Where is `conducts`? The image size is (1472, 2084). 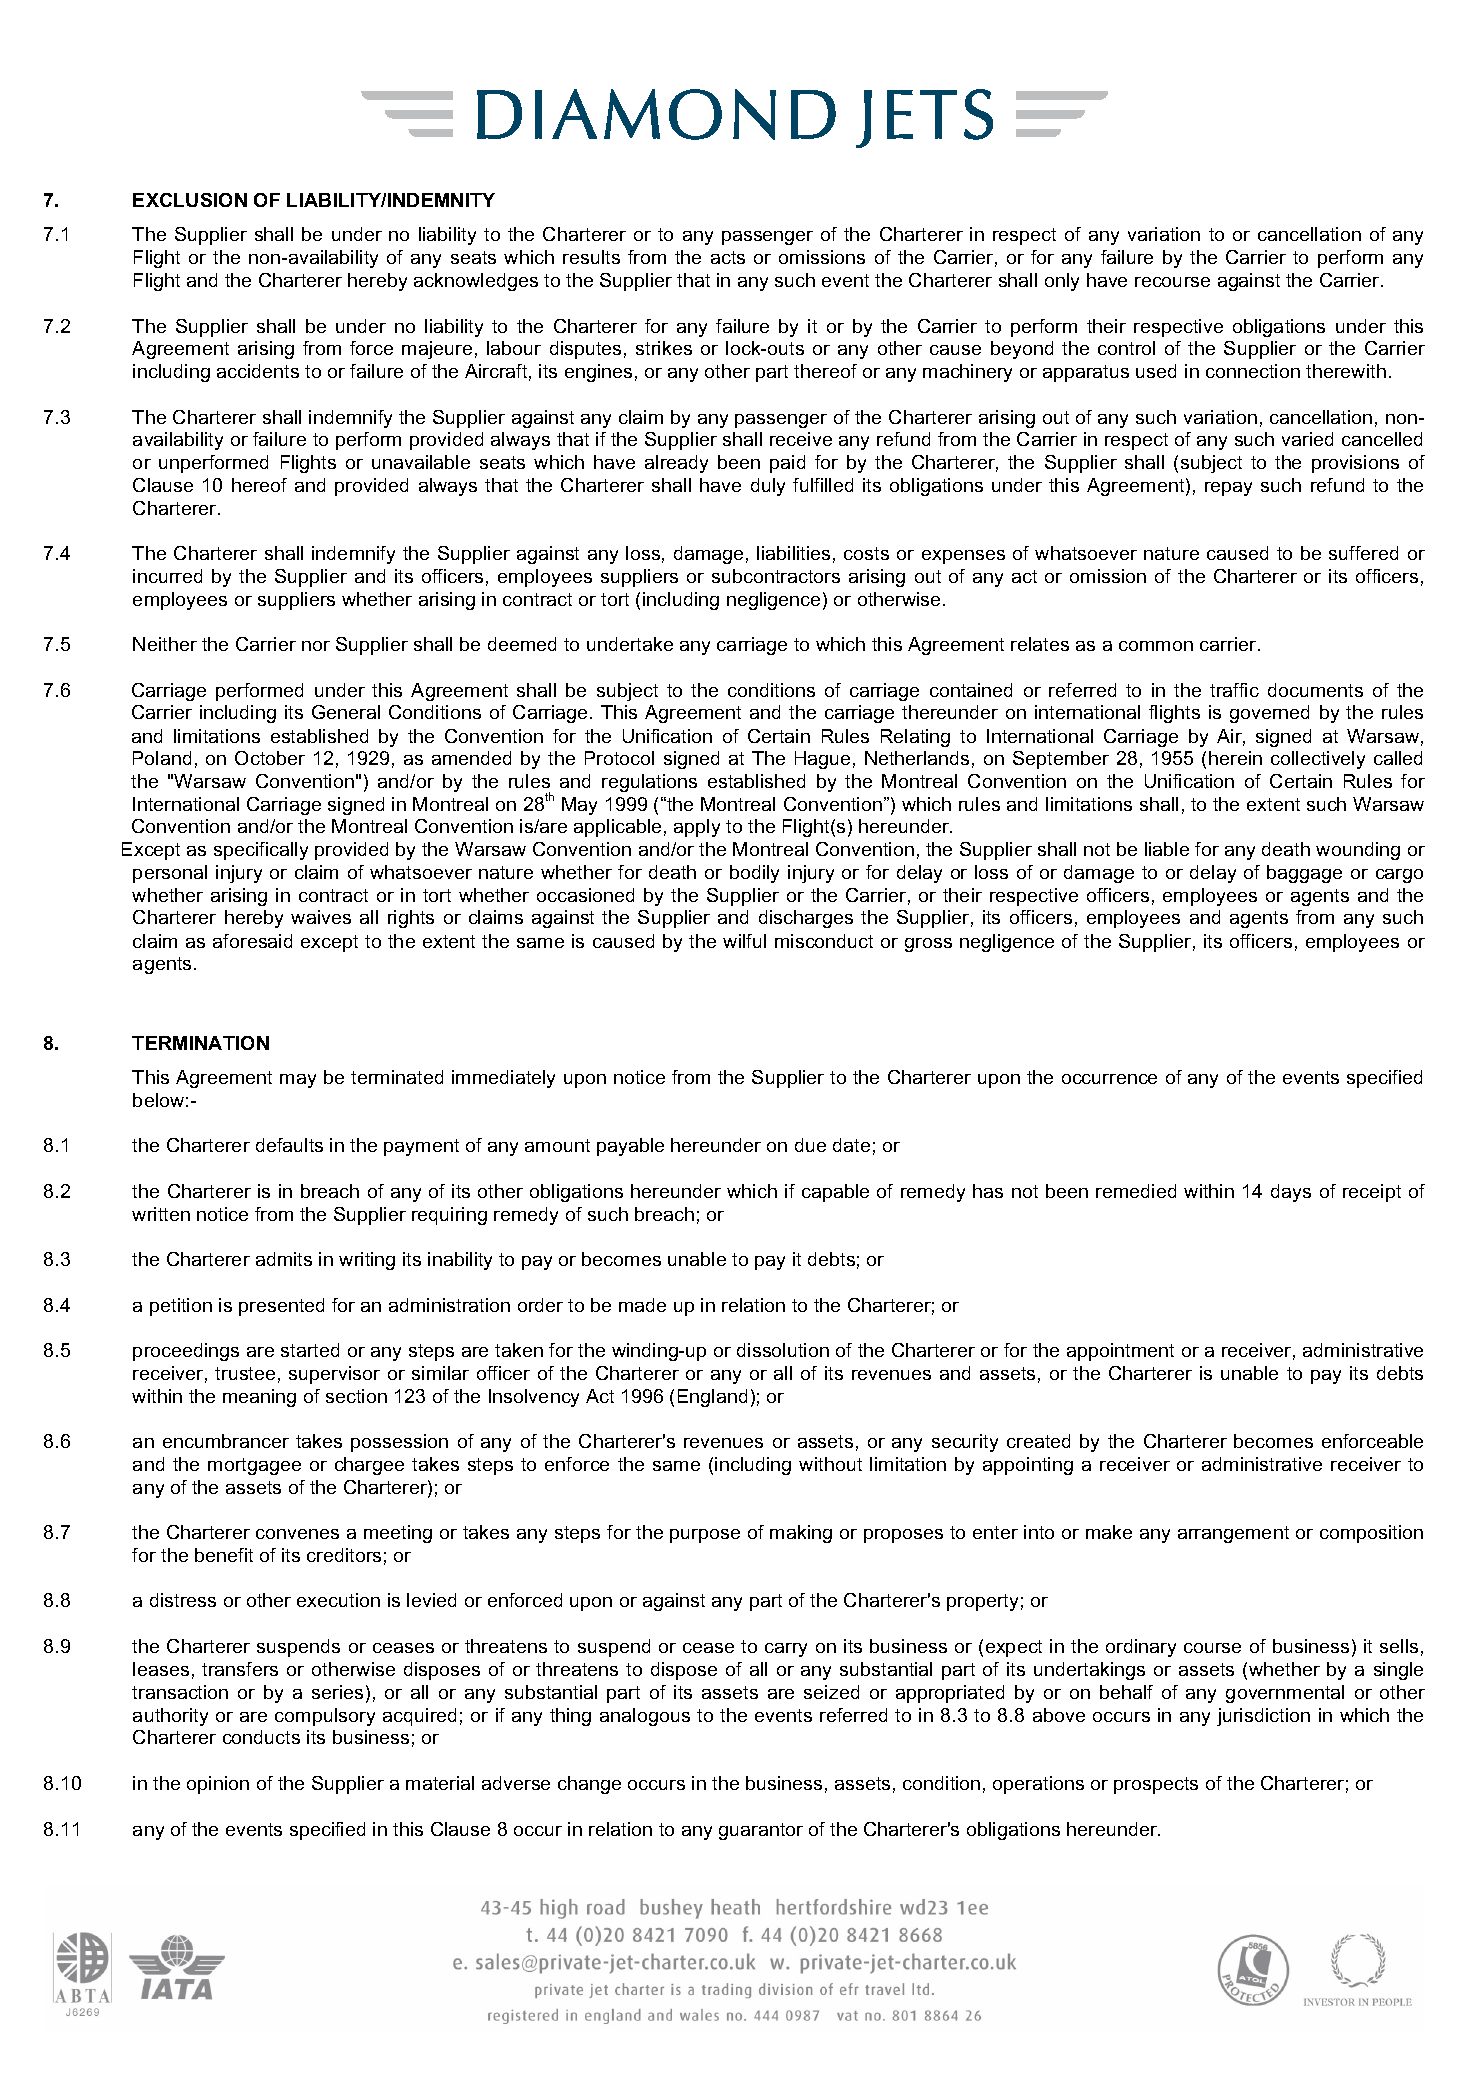
conducts is located at coordinates (261, 1737).
